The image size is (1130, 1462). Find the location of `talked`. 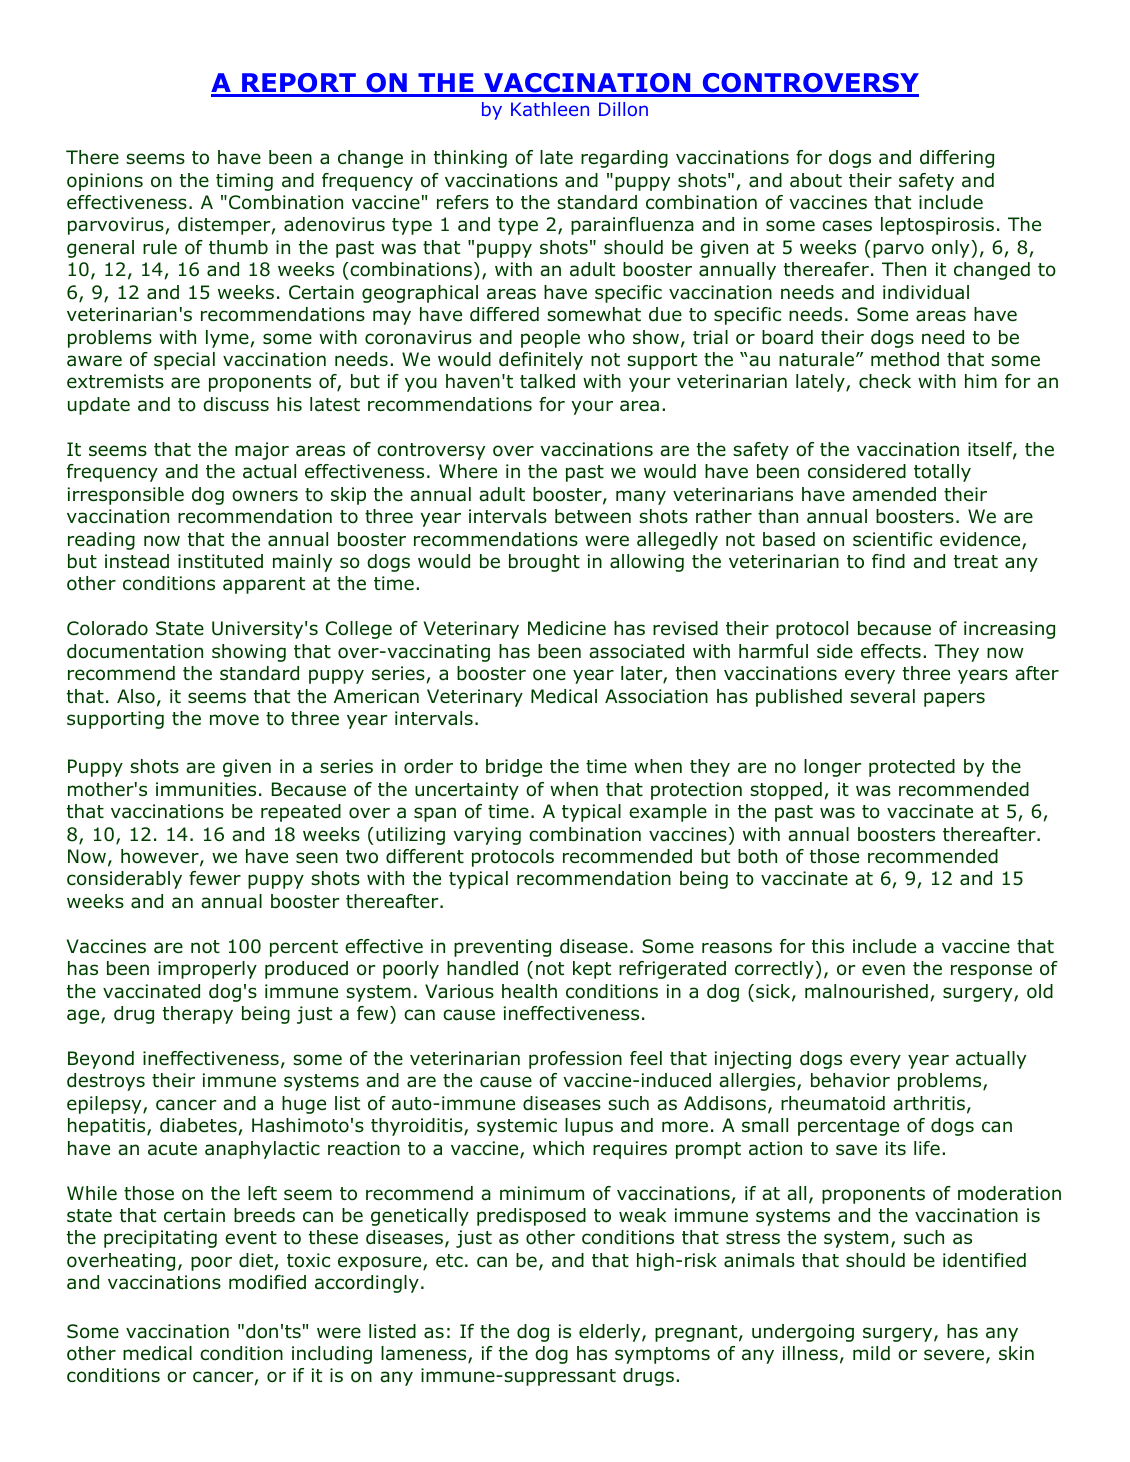

talked is located at coordinates (547, 381).
